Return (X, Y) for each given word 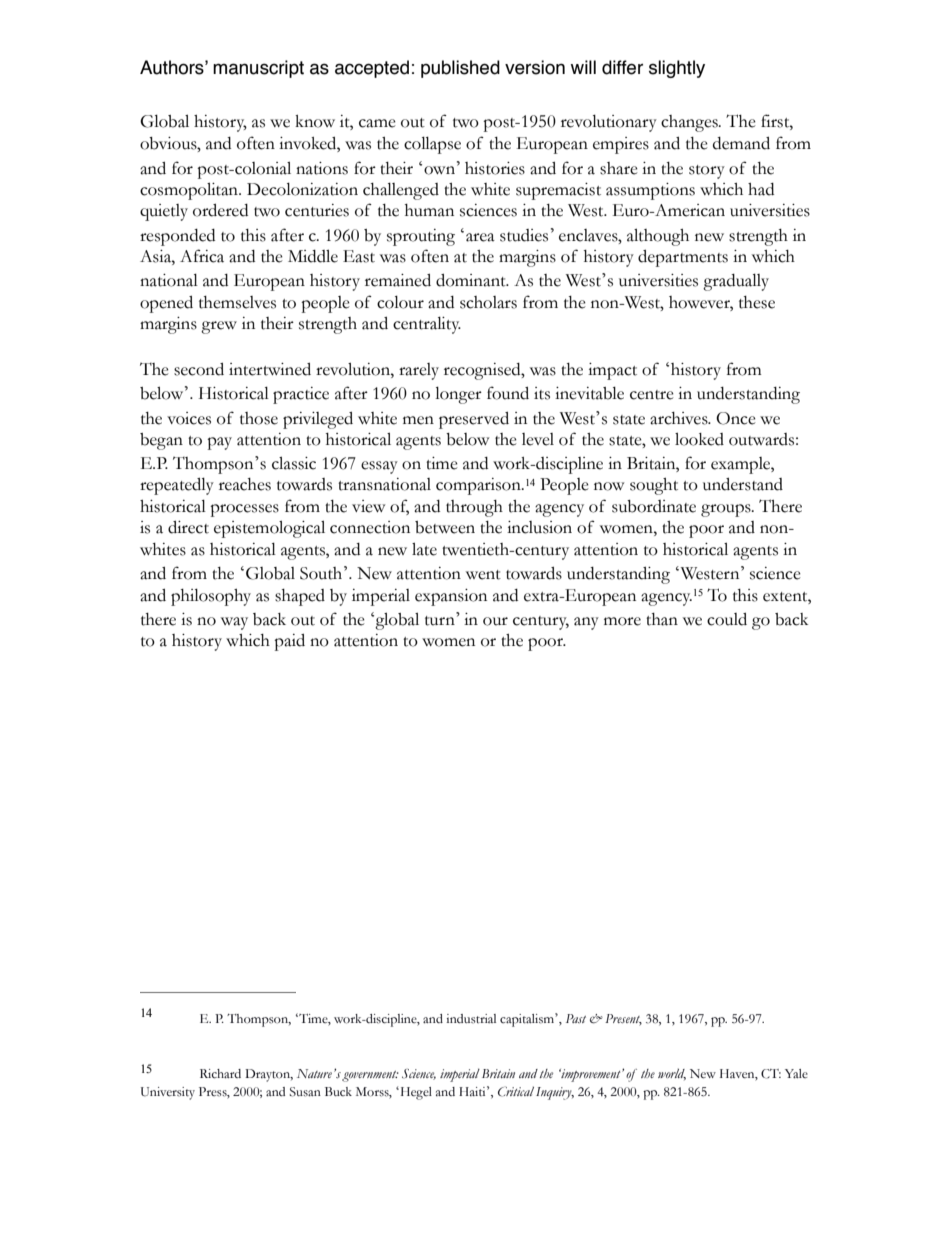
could (727, 619)
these (757, 302)
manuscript (258, 69)
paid (289, 642)
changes (690, 123)
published (460, 69)
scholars (488, 302)
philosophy (211, 597)
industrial (471, 1018)
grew (219, 327)
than (662, 619)
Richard (220, 1074)
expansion (451, 597)
